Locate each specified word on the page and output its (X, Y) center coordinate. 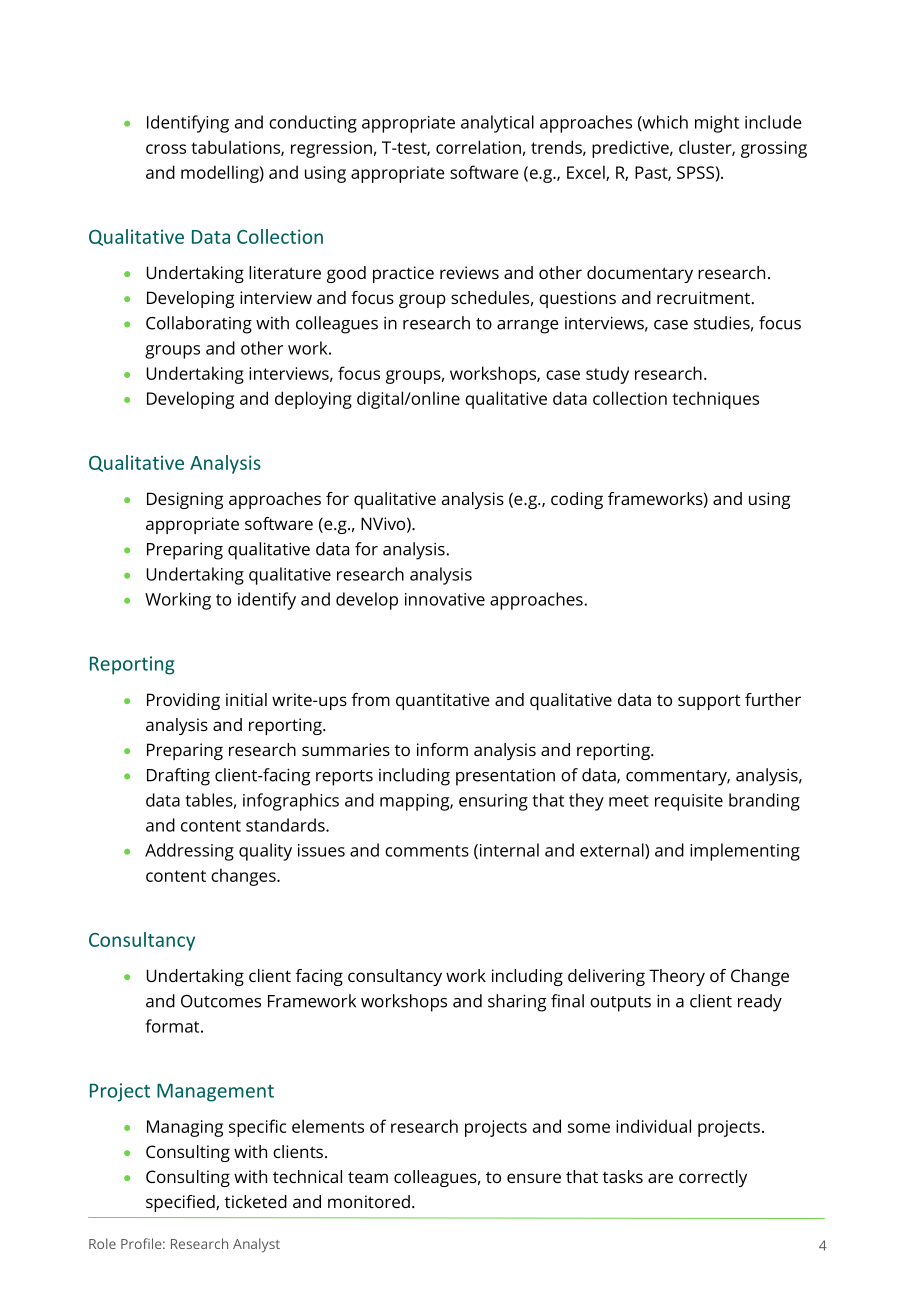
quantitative (442, 701)
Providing (183, 701)
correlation (478, 147)
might (717, 124)
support (709, 702)
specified (181, 1203)
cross (166, 149)
